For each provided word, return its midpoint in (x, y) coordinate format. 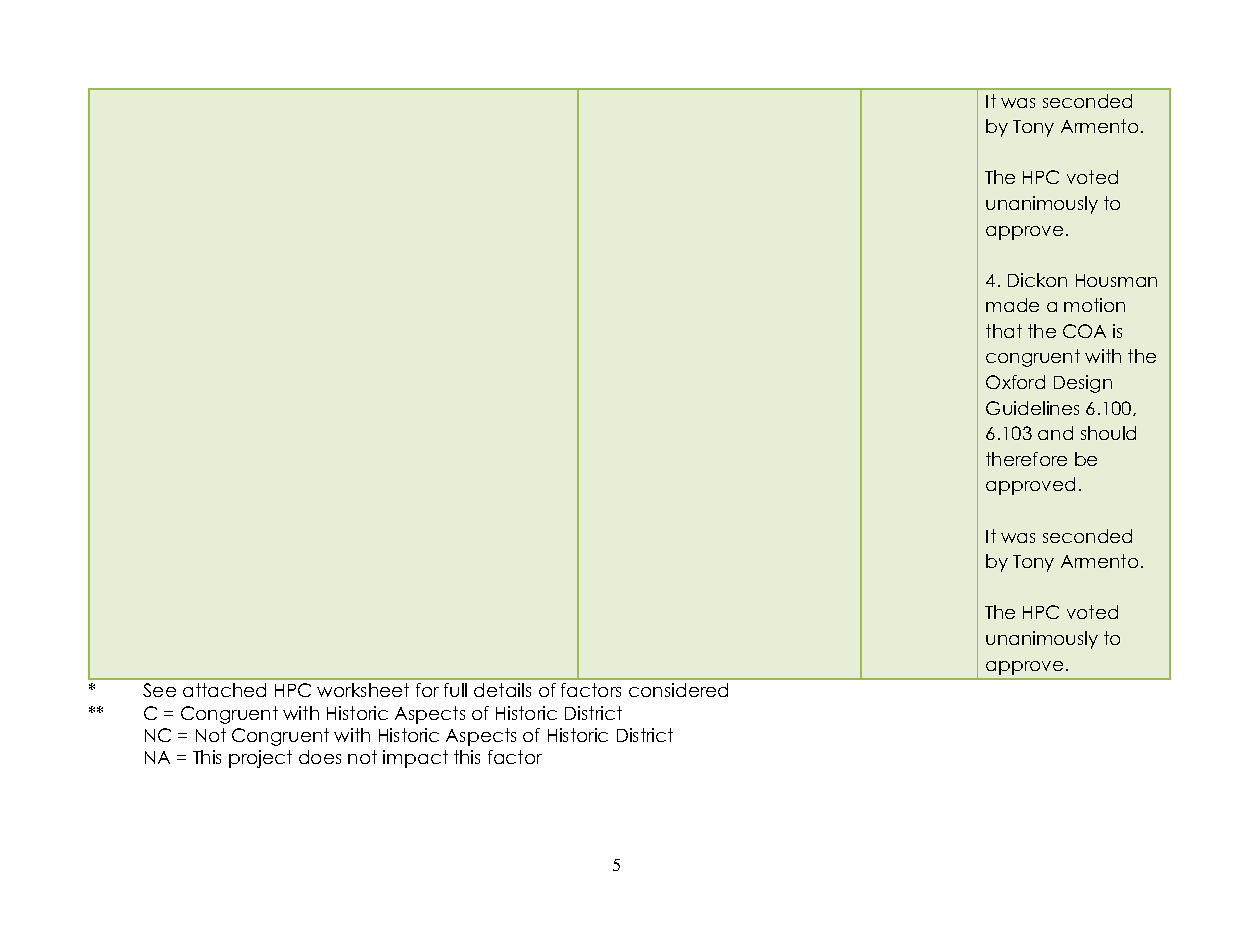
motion (1094, 305)
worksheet (363, 690)
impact (415, 759)
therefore (1026, 459)
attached (224, 690)
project (260, 759)
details (502, 690)
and (1055, 433)
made (1012, 305)
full (455, 690)
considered (678, 690)
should (1108, 433)
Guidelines (1032, 408)
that (1004, 331)
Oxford (1015, 382)
